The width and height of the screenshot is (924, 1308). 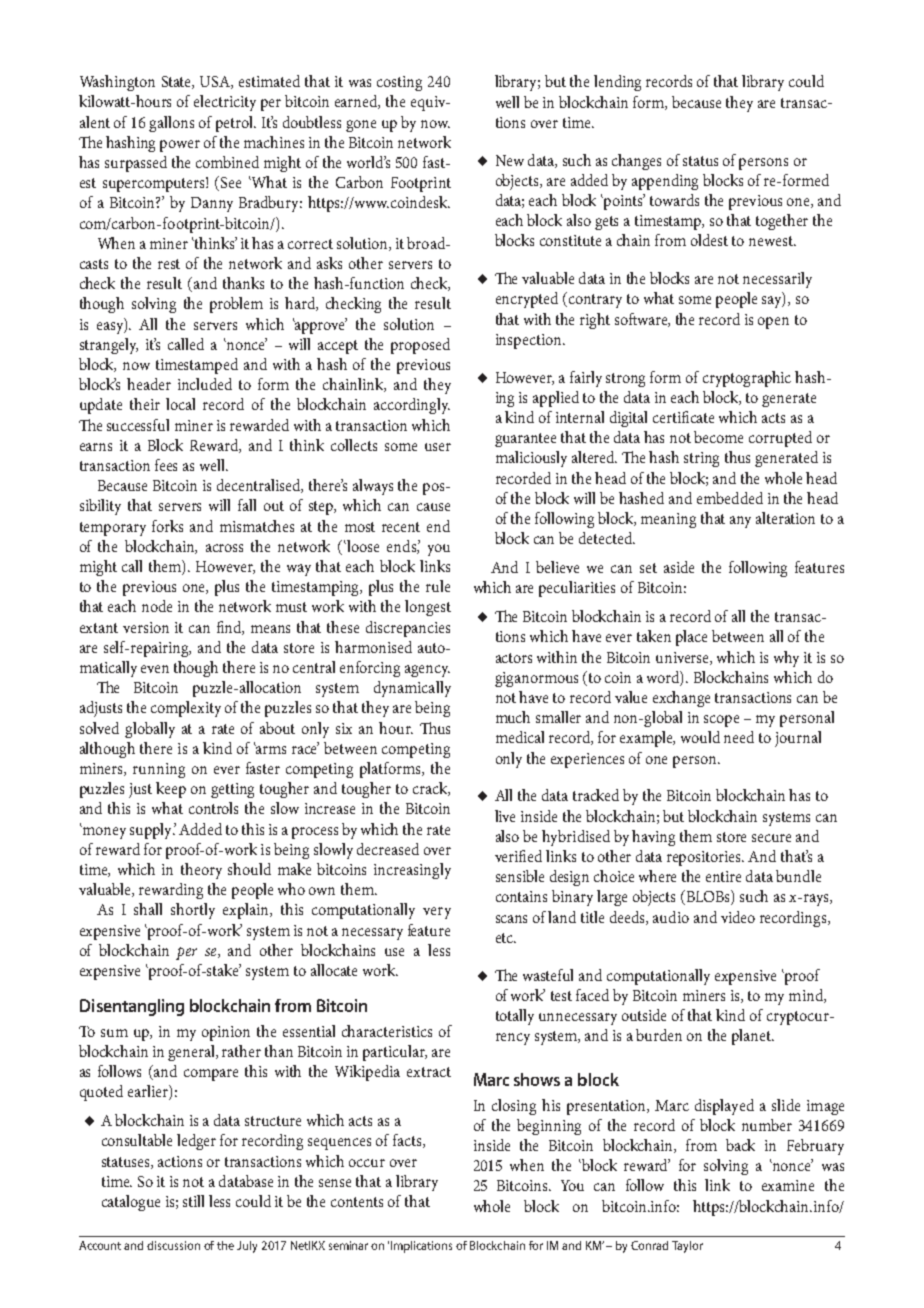 What do you see at coordinates (193, 911) in the screenshot?
I see `shortly` at bounding box center [193, 911].
